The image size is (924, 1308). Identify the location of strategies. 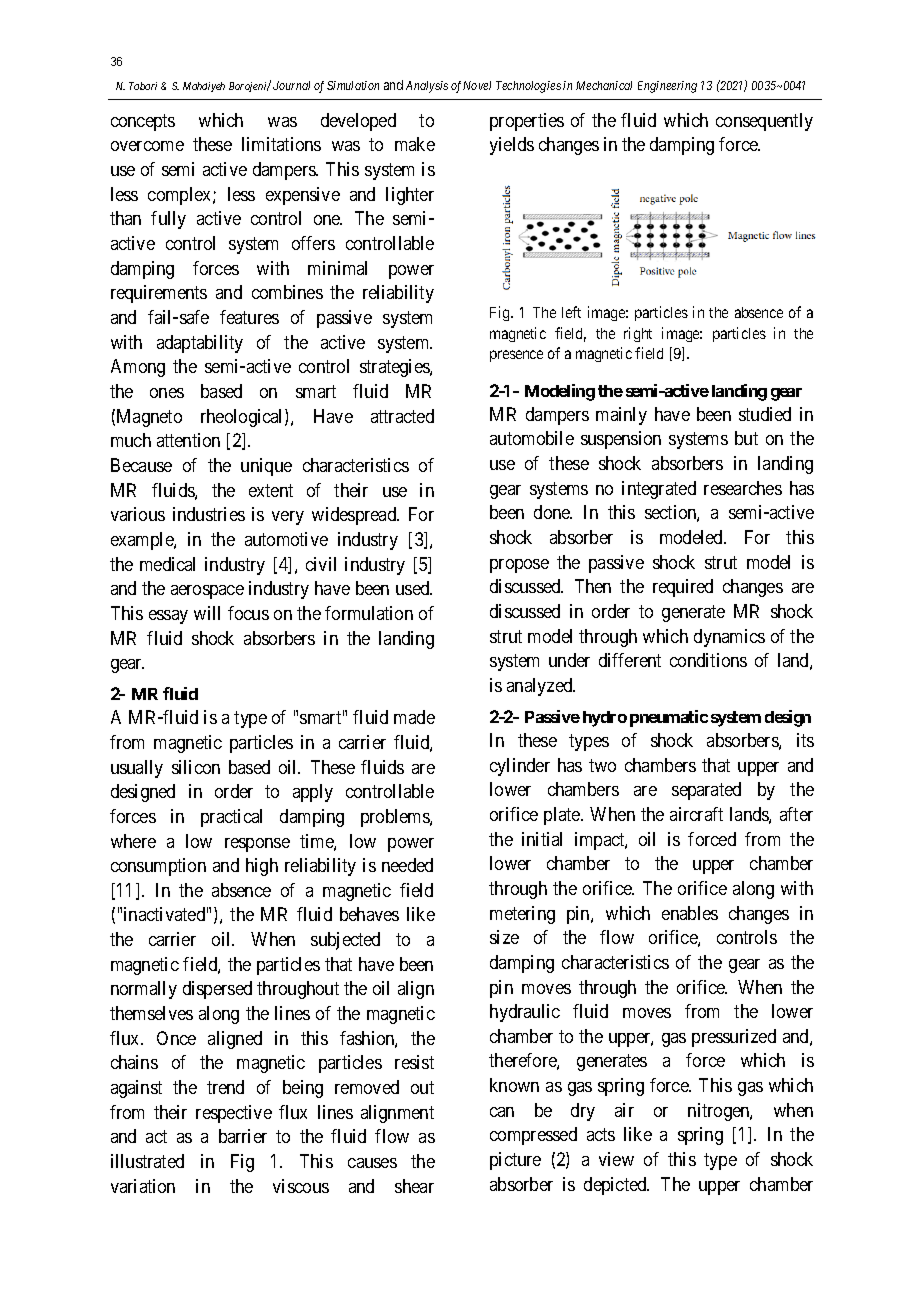
(395, 368).
